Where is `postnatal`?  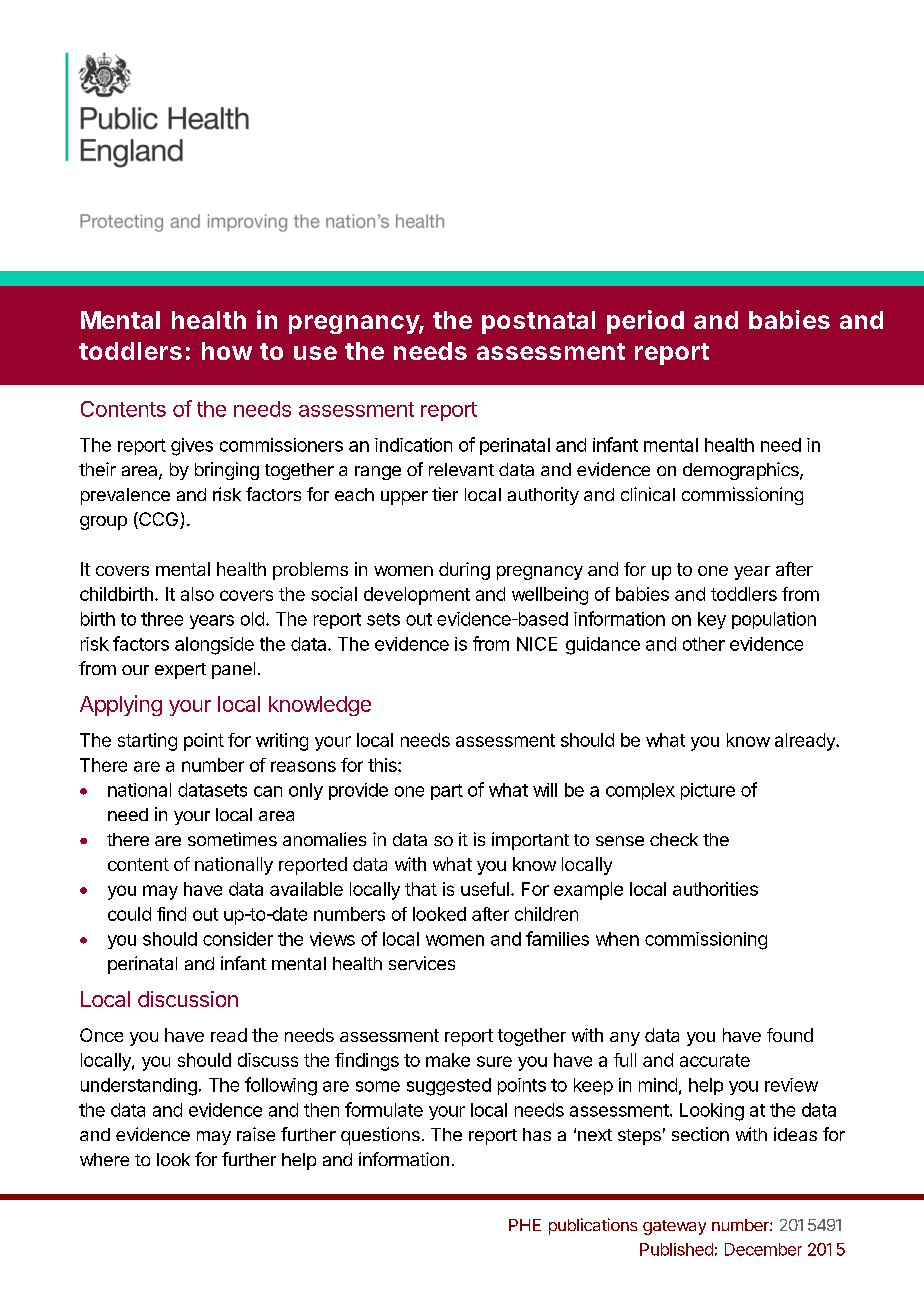
postnatal is located at coordinates (538, 322).
